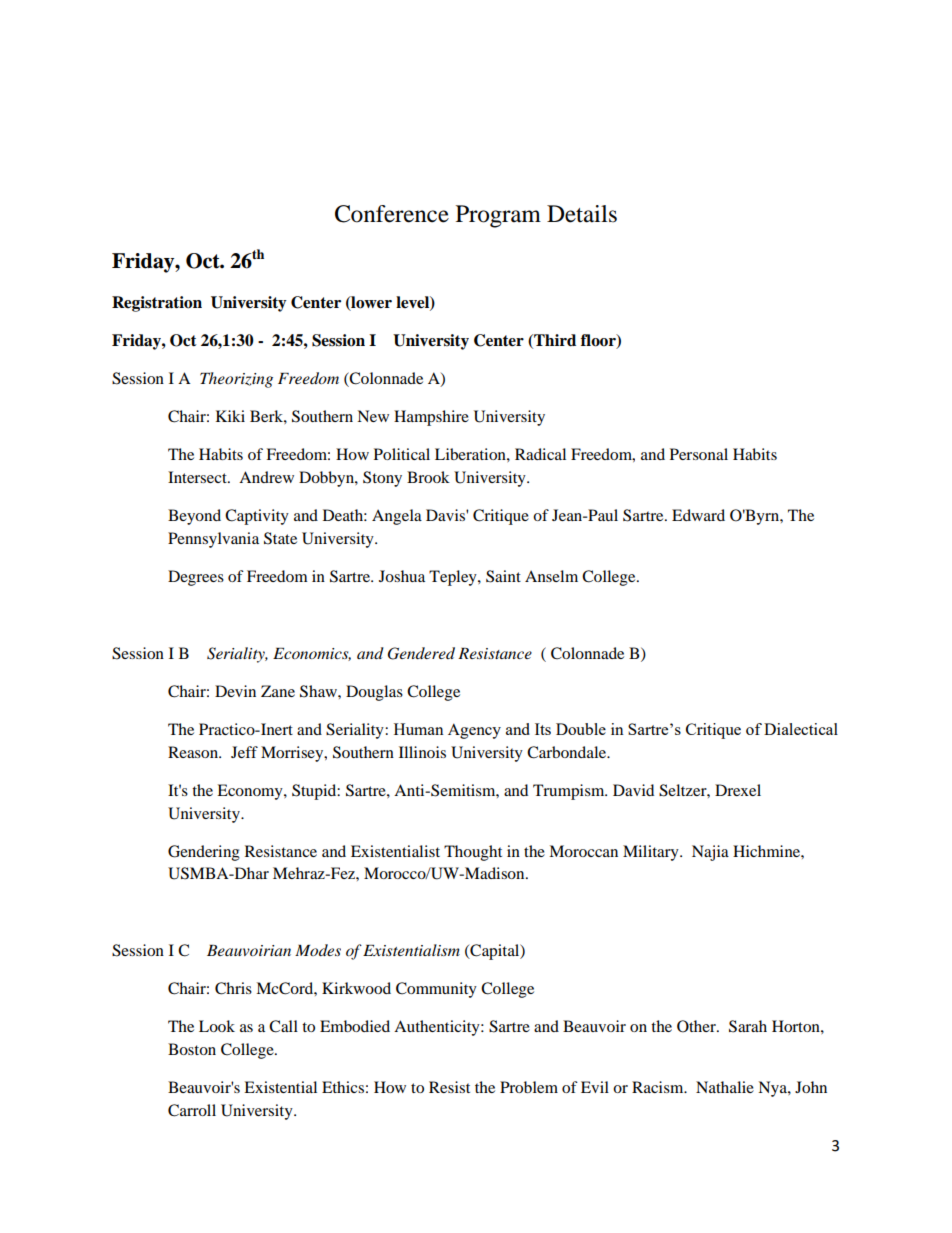 Image resolution: width=952 pixels, height=1233 pixels. What do you see at coordinates (582, 214) in the page?
I see `Details` at bounding box center [582, 214].
